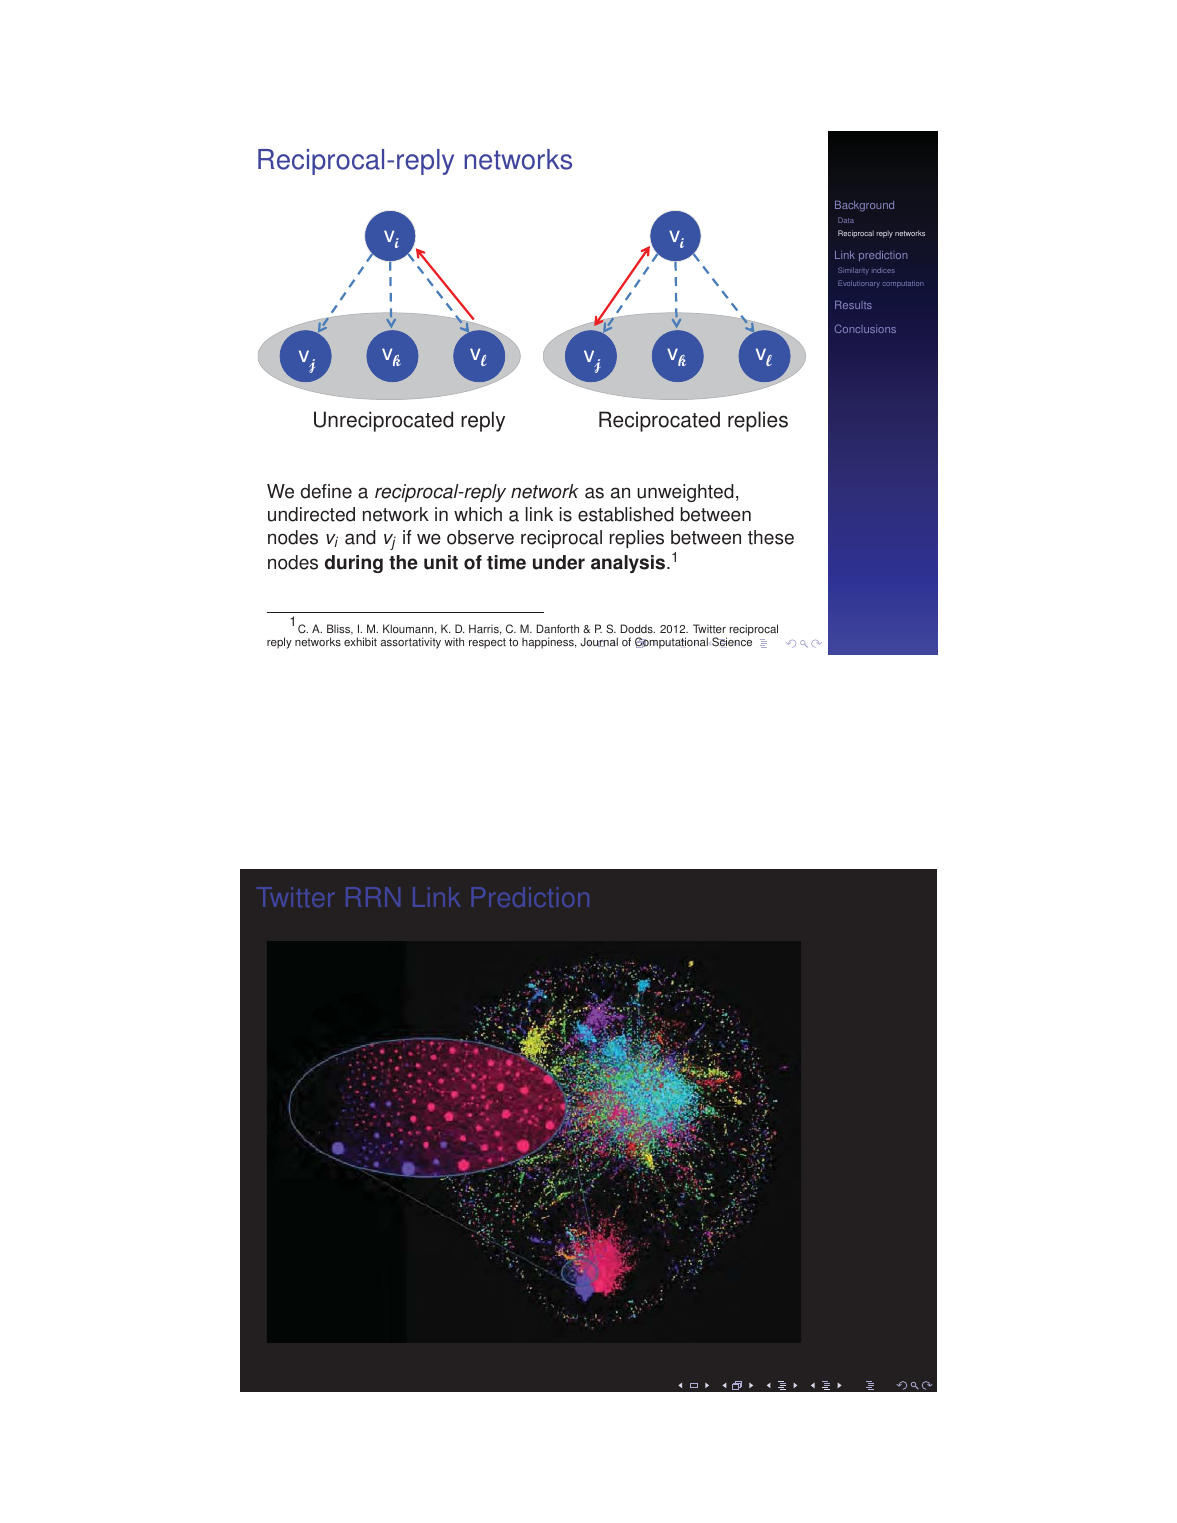 The height and width of the screenshot is (1523, 1177). Describe the element at coordinates (846, 220) in the screenshot. I see `Data` at that location.
